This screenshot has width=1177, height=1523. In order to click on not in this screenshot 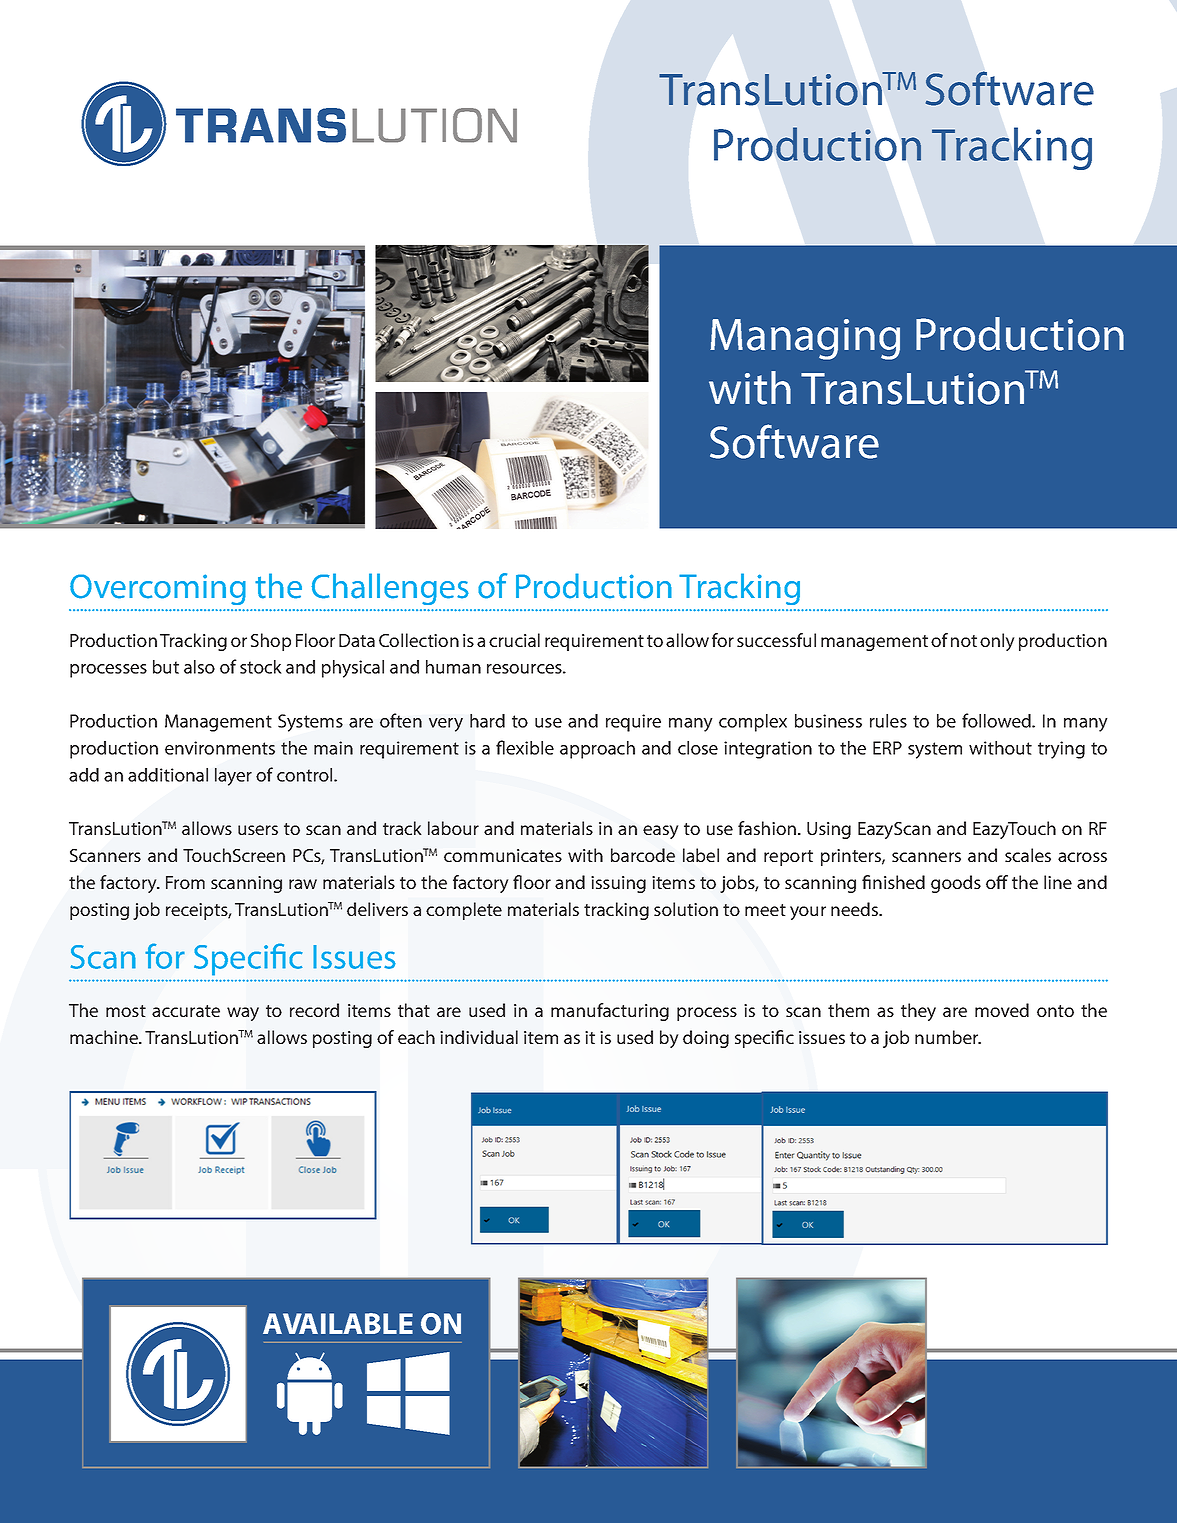, I will do `click(964, 641)`.
